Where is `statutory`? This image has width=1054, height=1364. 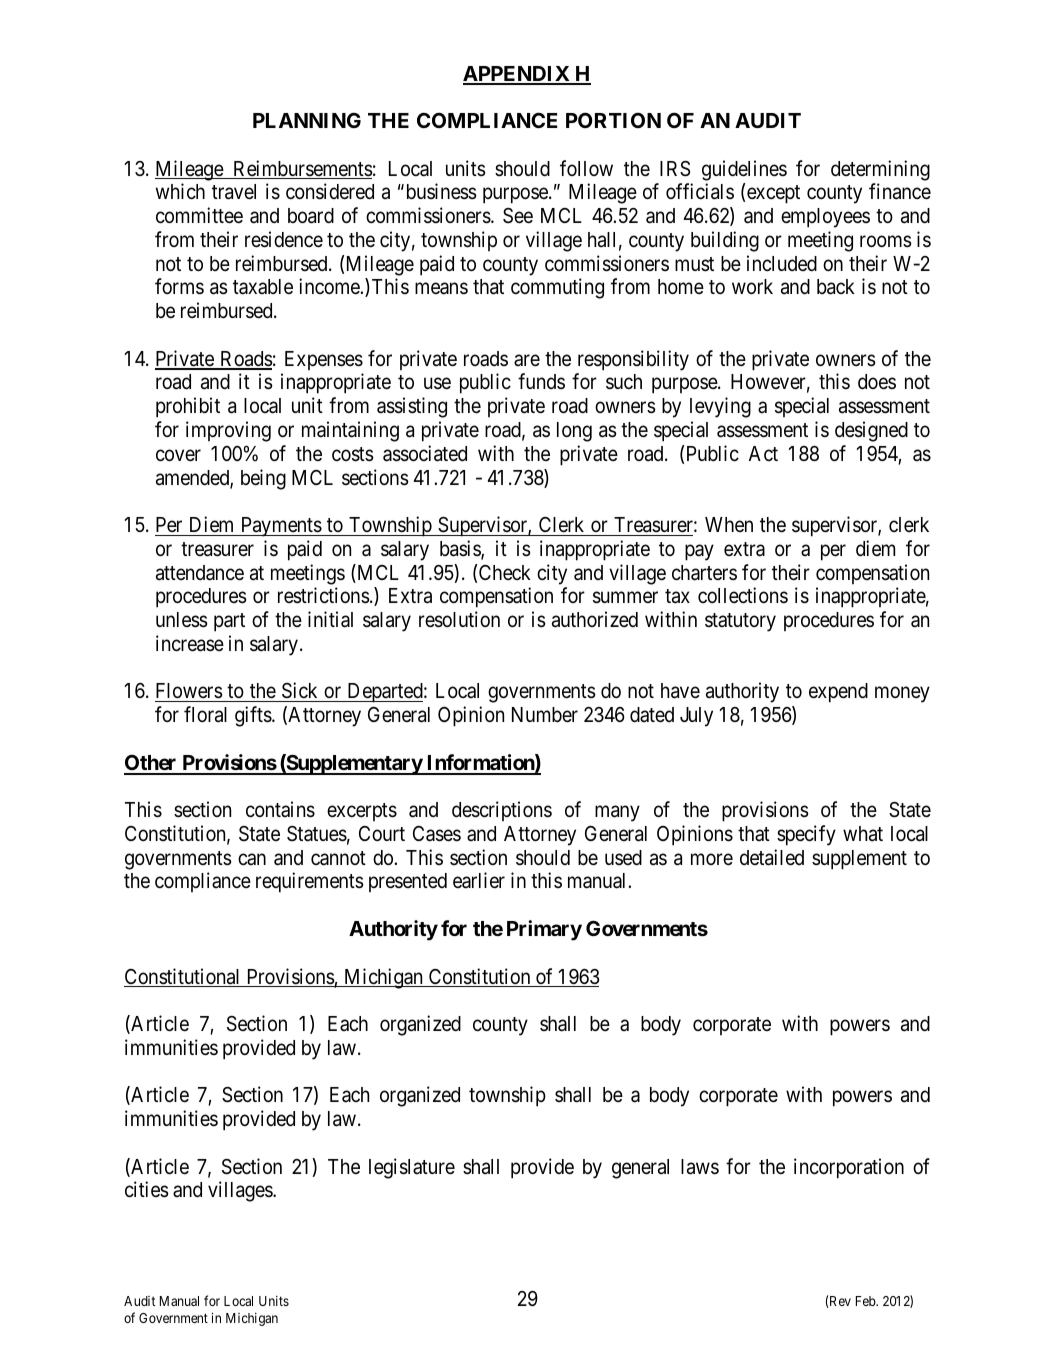
statutory is located at coordinates (740, 622).
